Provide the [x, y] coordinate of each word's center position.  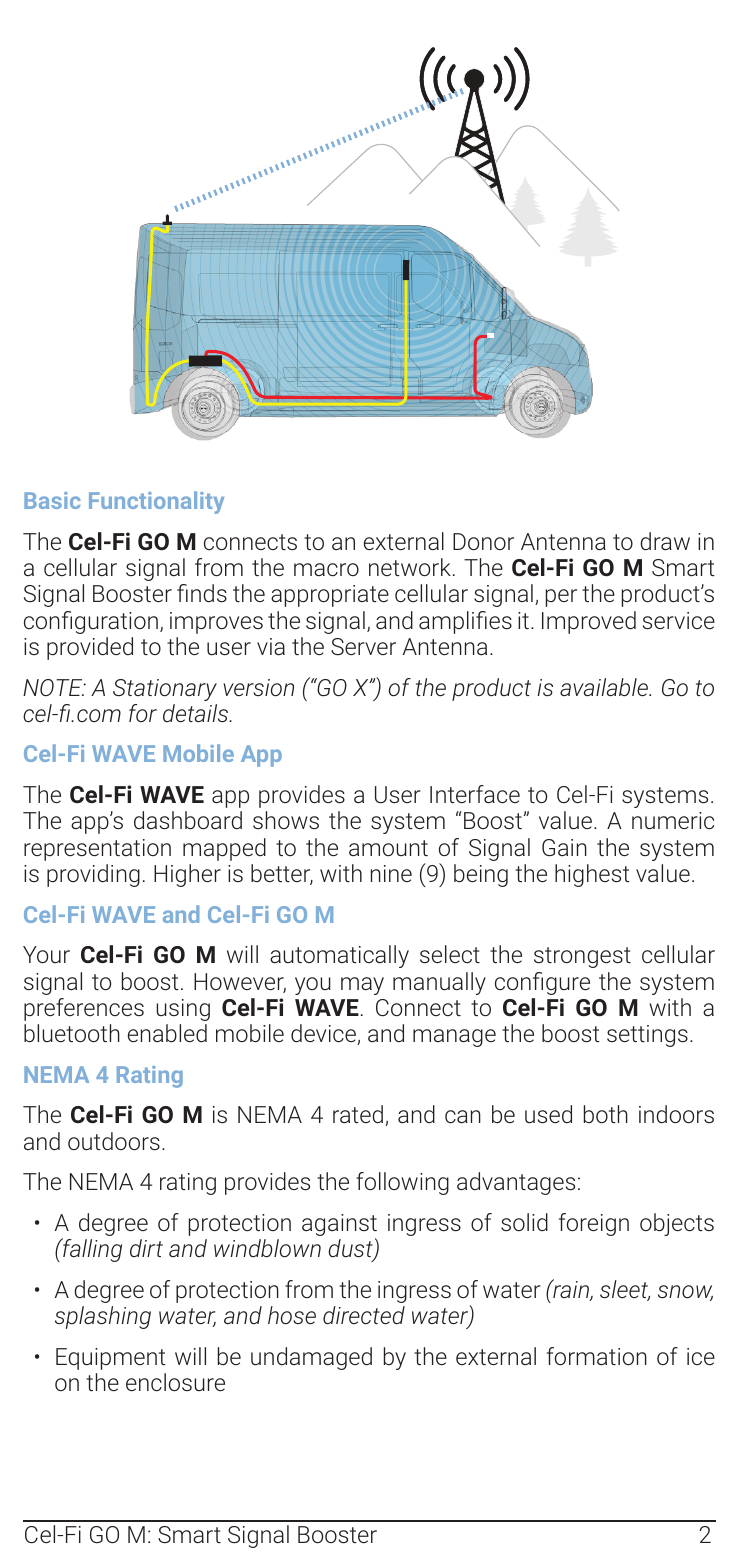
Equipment [111, 1359]
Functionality [156, 502]
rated [358, 1114]
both [606, 1114]
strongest [582, 957]
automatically [339, 956]
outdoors [114, 1141]
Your [46, 954]
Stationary [165, 690]
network [410, 567]
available [605, 687]
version [258, 687]
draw [665, 541]
